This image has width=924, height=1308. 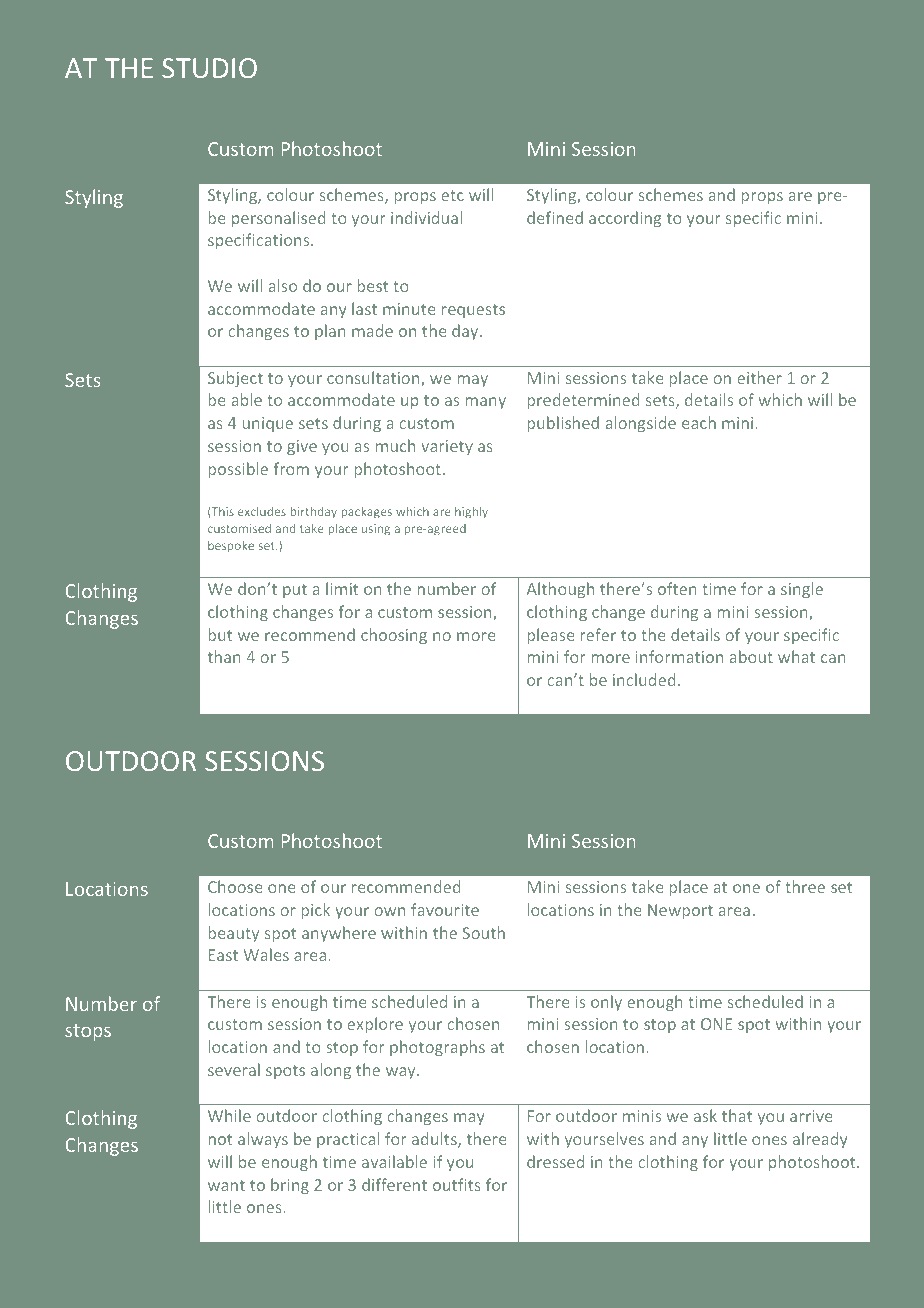 I want to click on about, so click(x=751, y=656).
